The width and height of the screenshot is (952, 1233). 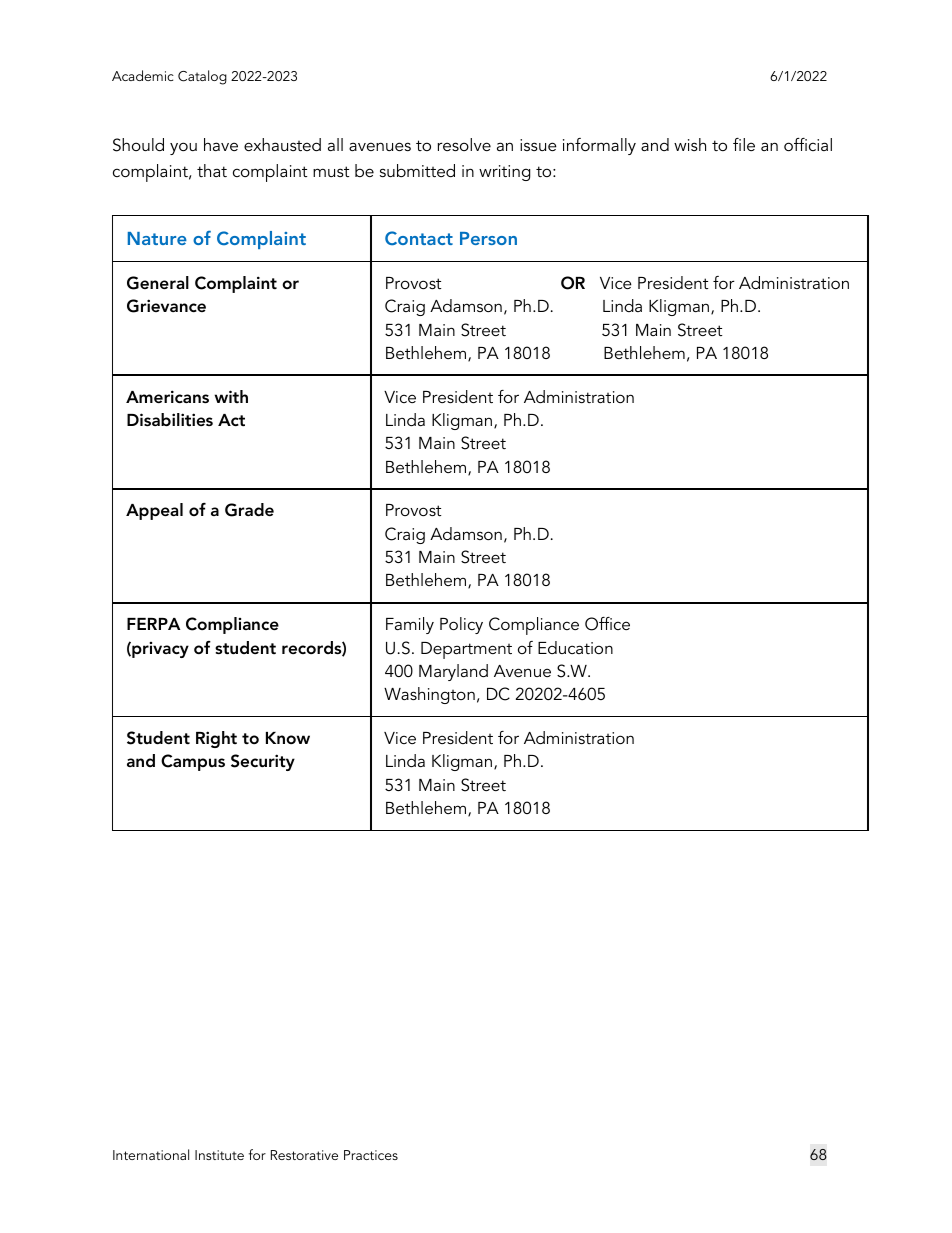 I want to click on file, so click(x=744, y=144).
